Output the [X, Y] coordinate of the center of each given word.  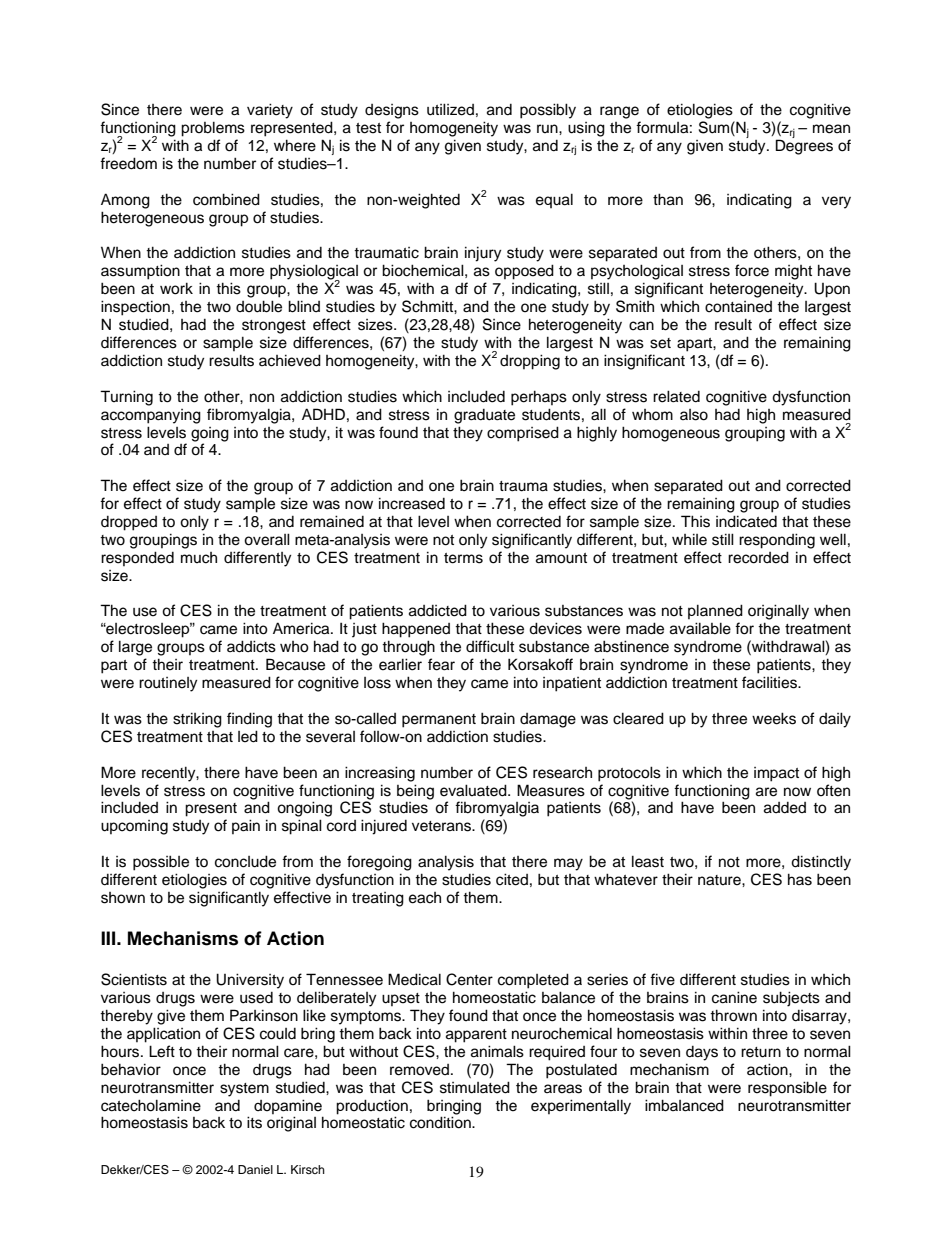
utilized [450, 109]
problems [213, 129]
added [785, 808]
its [254, 1122]
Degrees [804, 146]
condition [441, 1122]
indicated [746, 521]
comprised [523, 434]
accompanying [151, 416]
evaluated [474, 790]
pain [246, 826]
